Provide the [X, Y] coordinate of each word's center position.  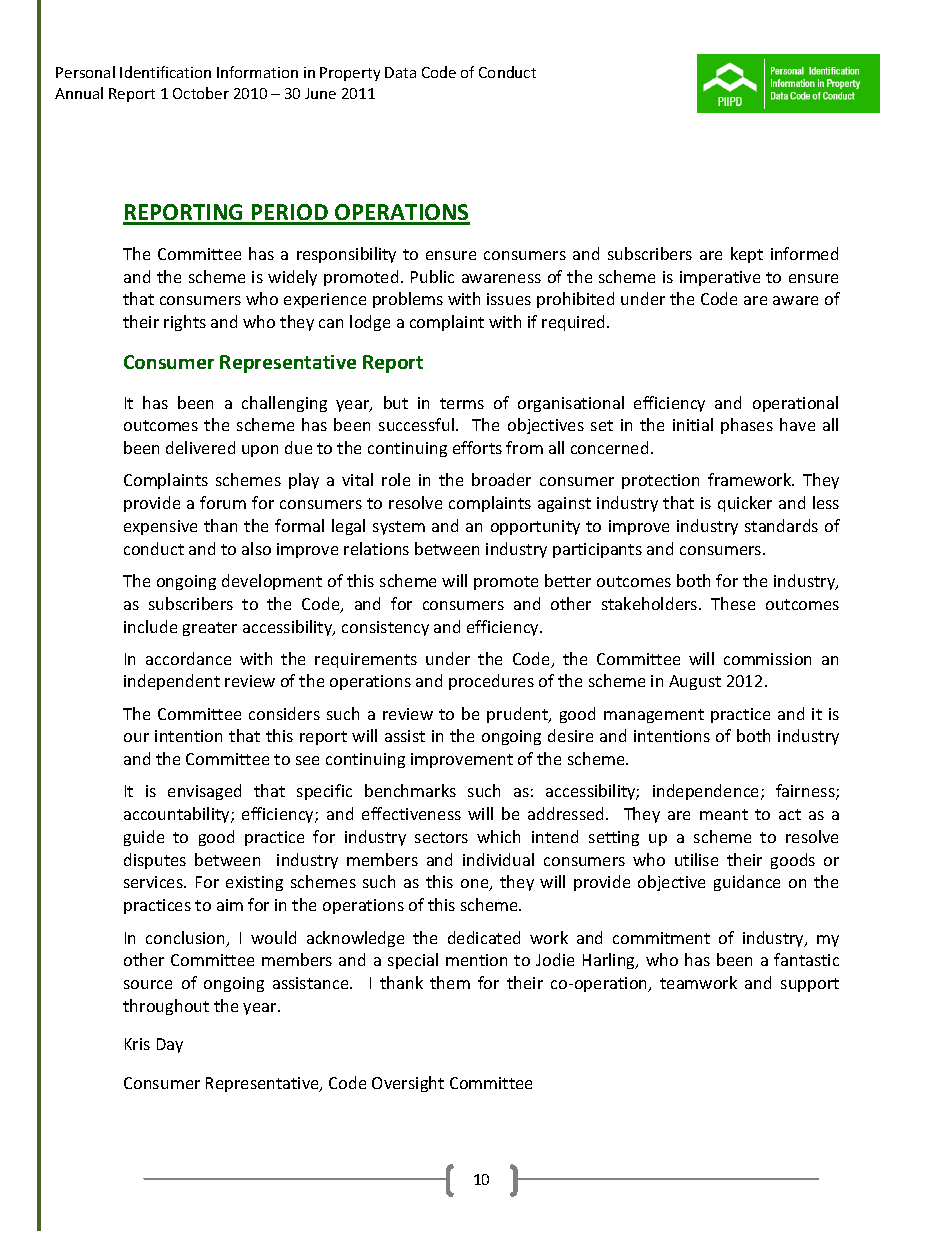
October [201, 93]
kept [747, 255]
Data [400, 72]
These [733, 603]
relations [376, 548]
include [150, 626]
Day [170, 1045]
